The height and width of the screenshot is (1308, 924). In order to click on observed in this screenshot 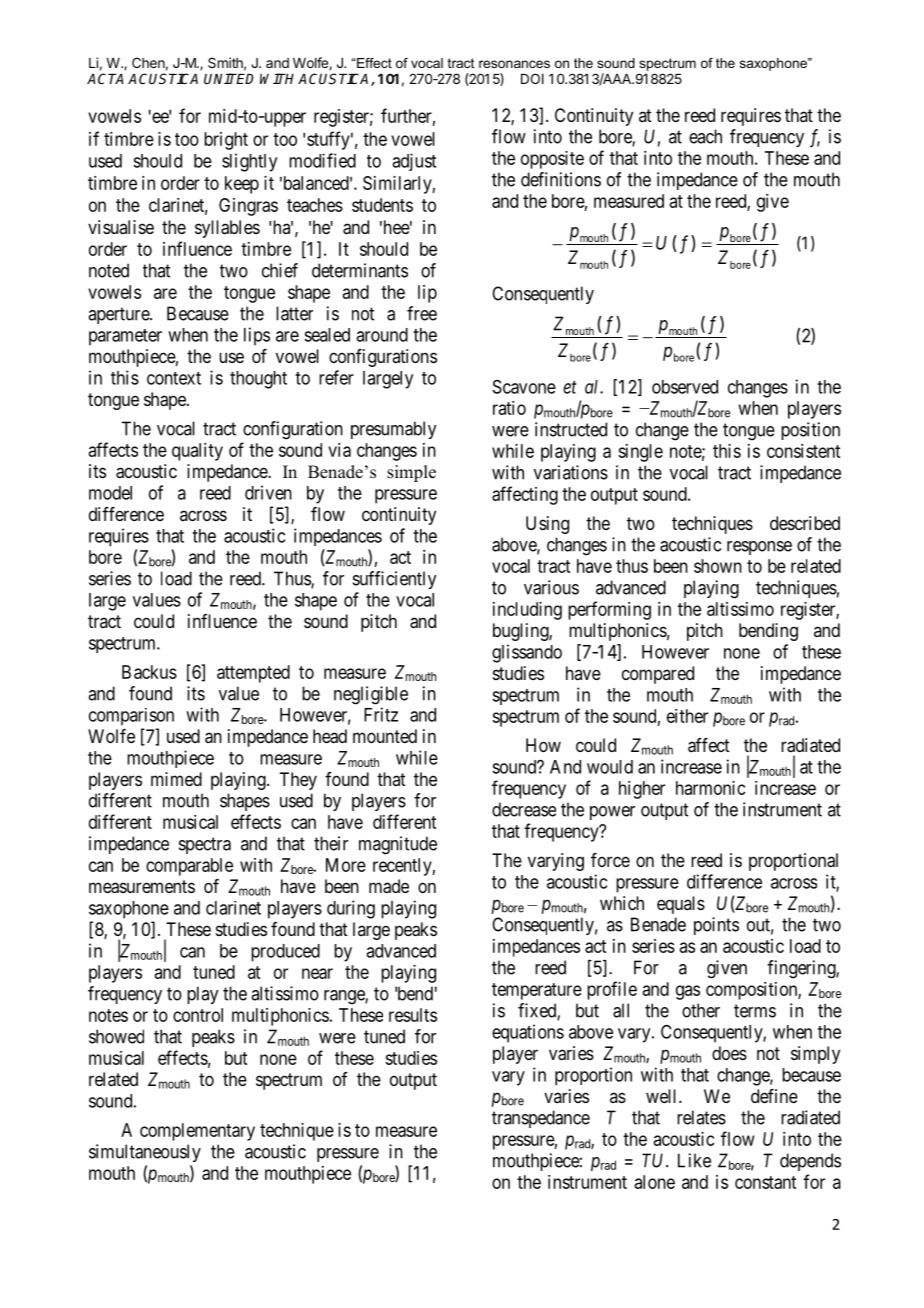, I will do `click(685, 387)`.
